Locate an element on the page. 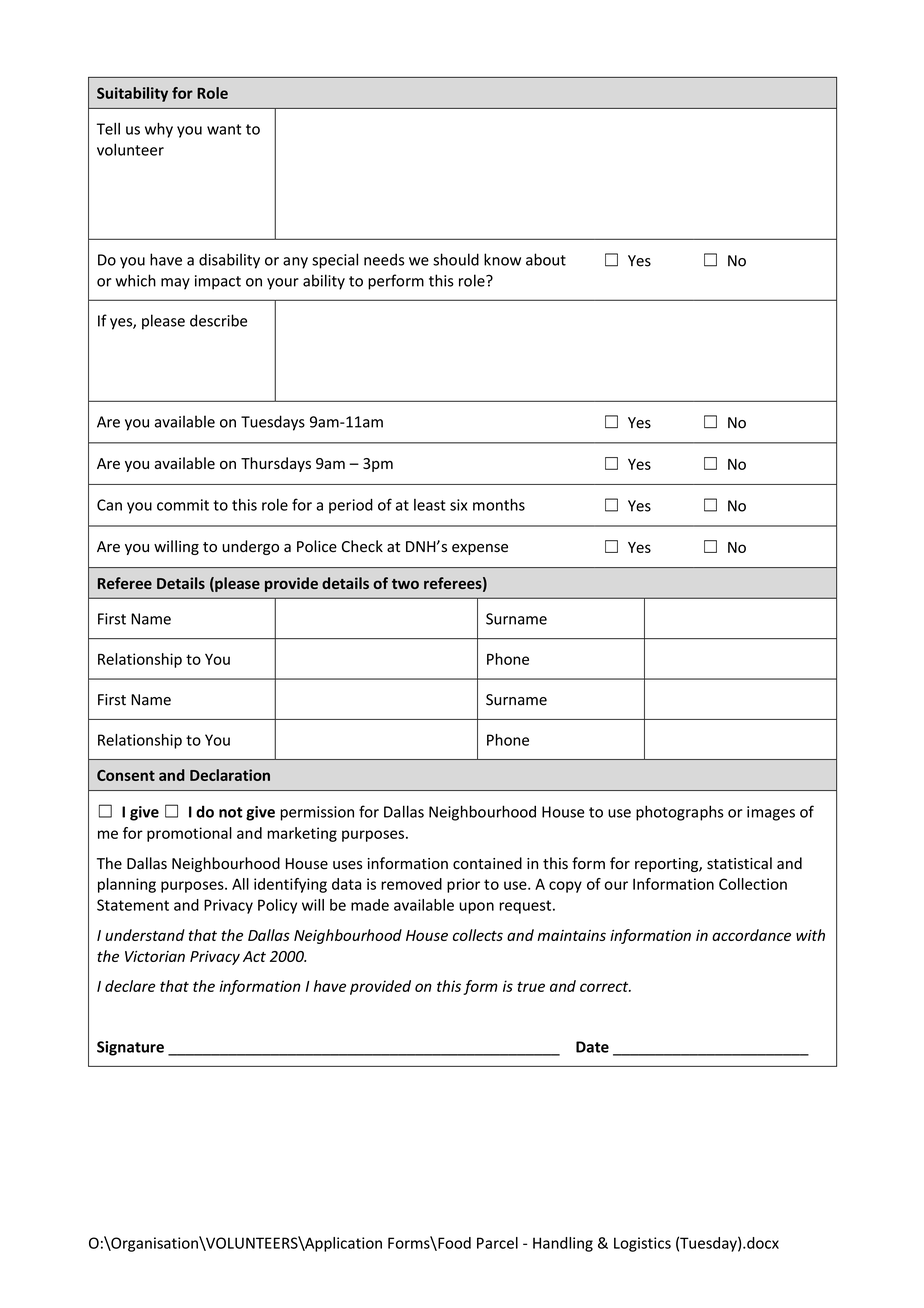 This document has height=1308, width=924. want is located at coordinates (224, 129).
